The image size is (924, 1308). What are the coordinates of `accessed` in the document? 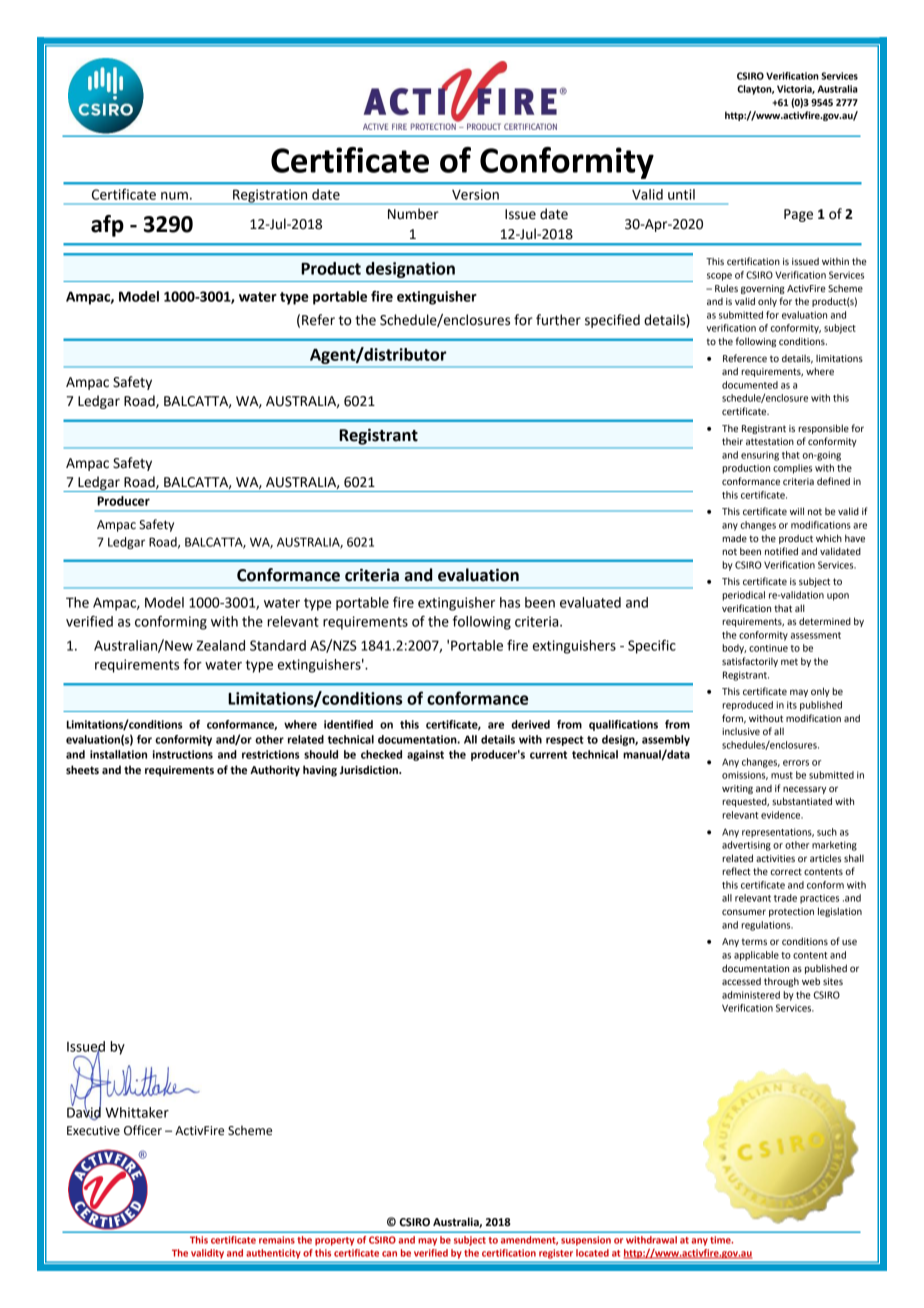 It's located at (741, 981).
